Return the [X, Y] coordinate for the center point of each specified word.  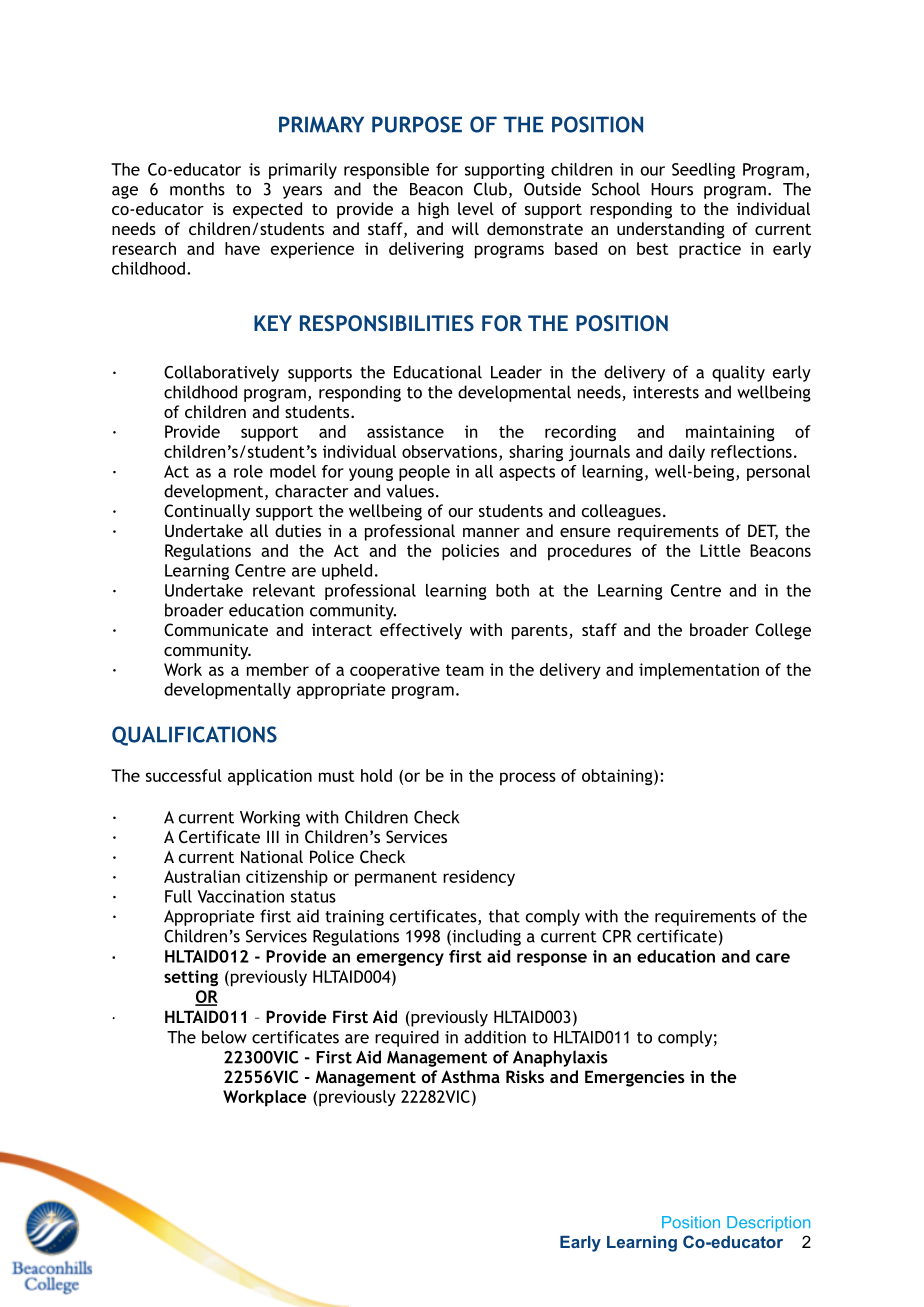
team [465, 670]
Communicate [216, 629]
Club [490, 189]
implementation [699, 671]
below [224, 1037]
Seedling [703, 171]
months [197, 189]
